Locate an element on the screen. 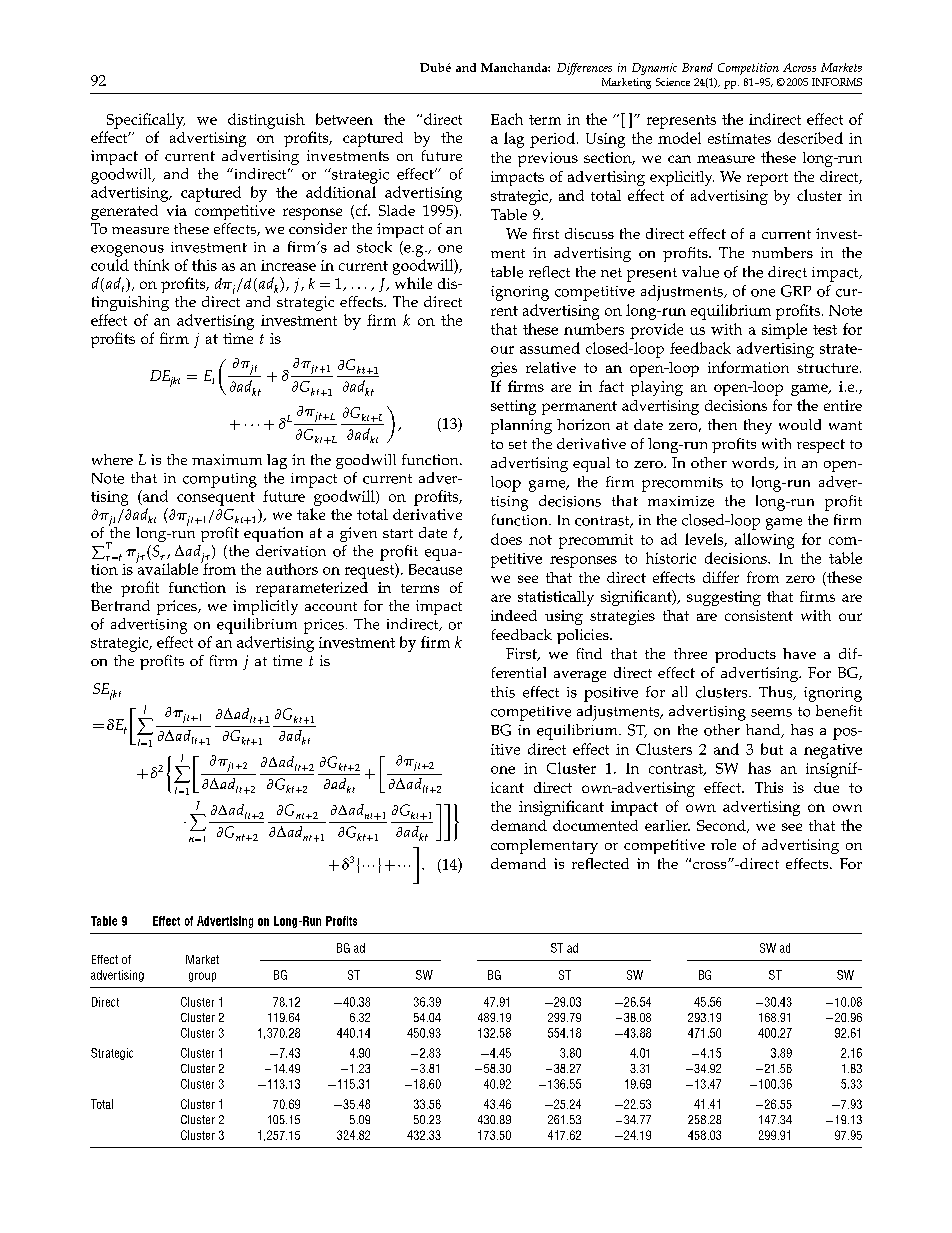 This screenshot has width=952, height=1233. Each is located at coordinates (507, 119).
